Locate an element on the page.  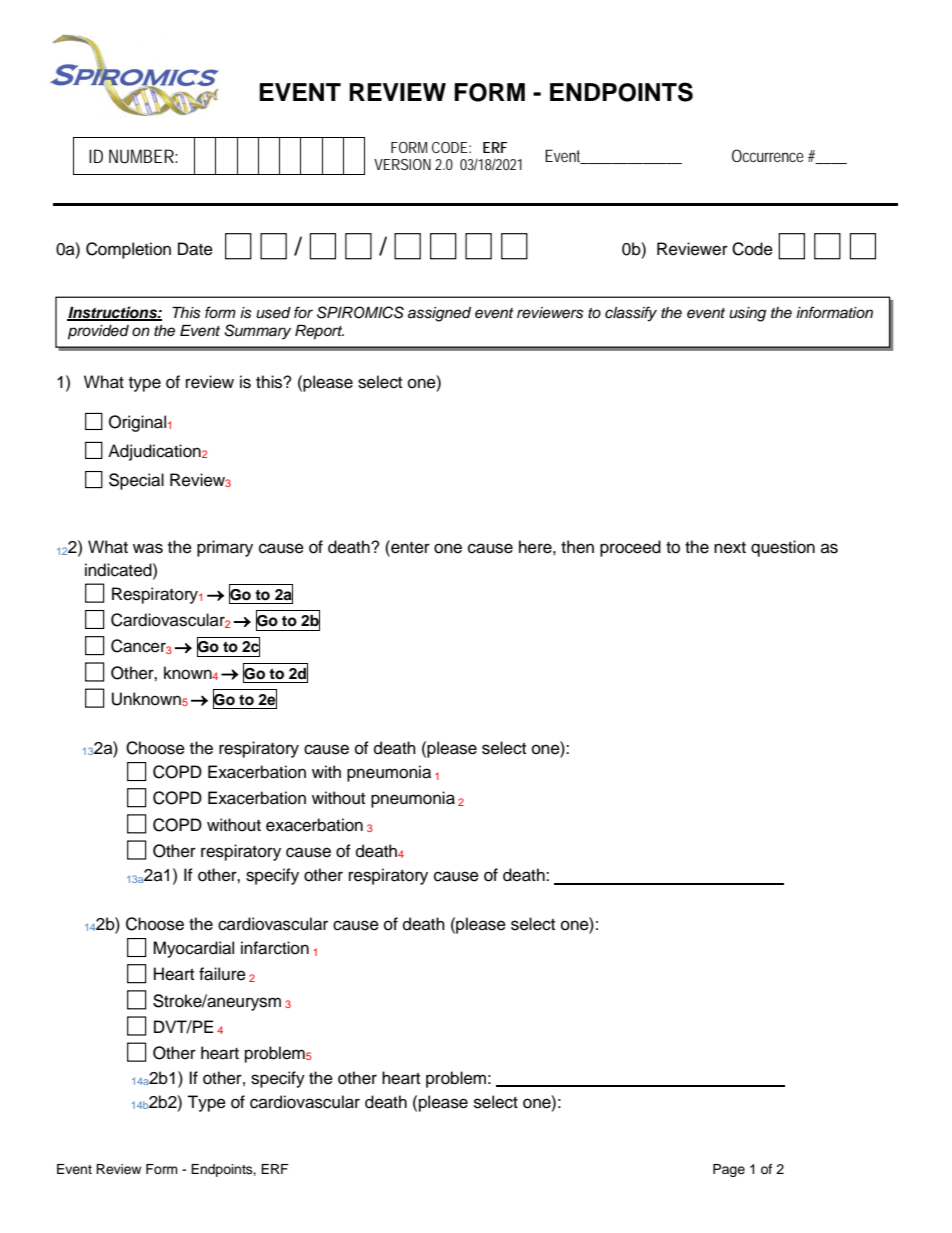
failure is located at coordinates (222, 974).
